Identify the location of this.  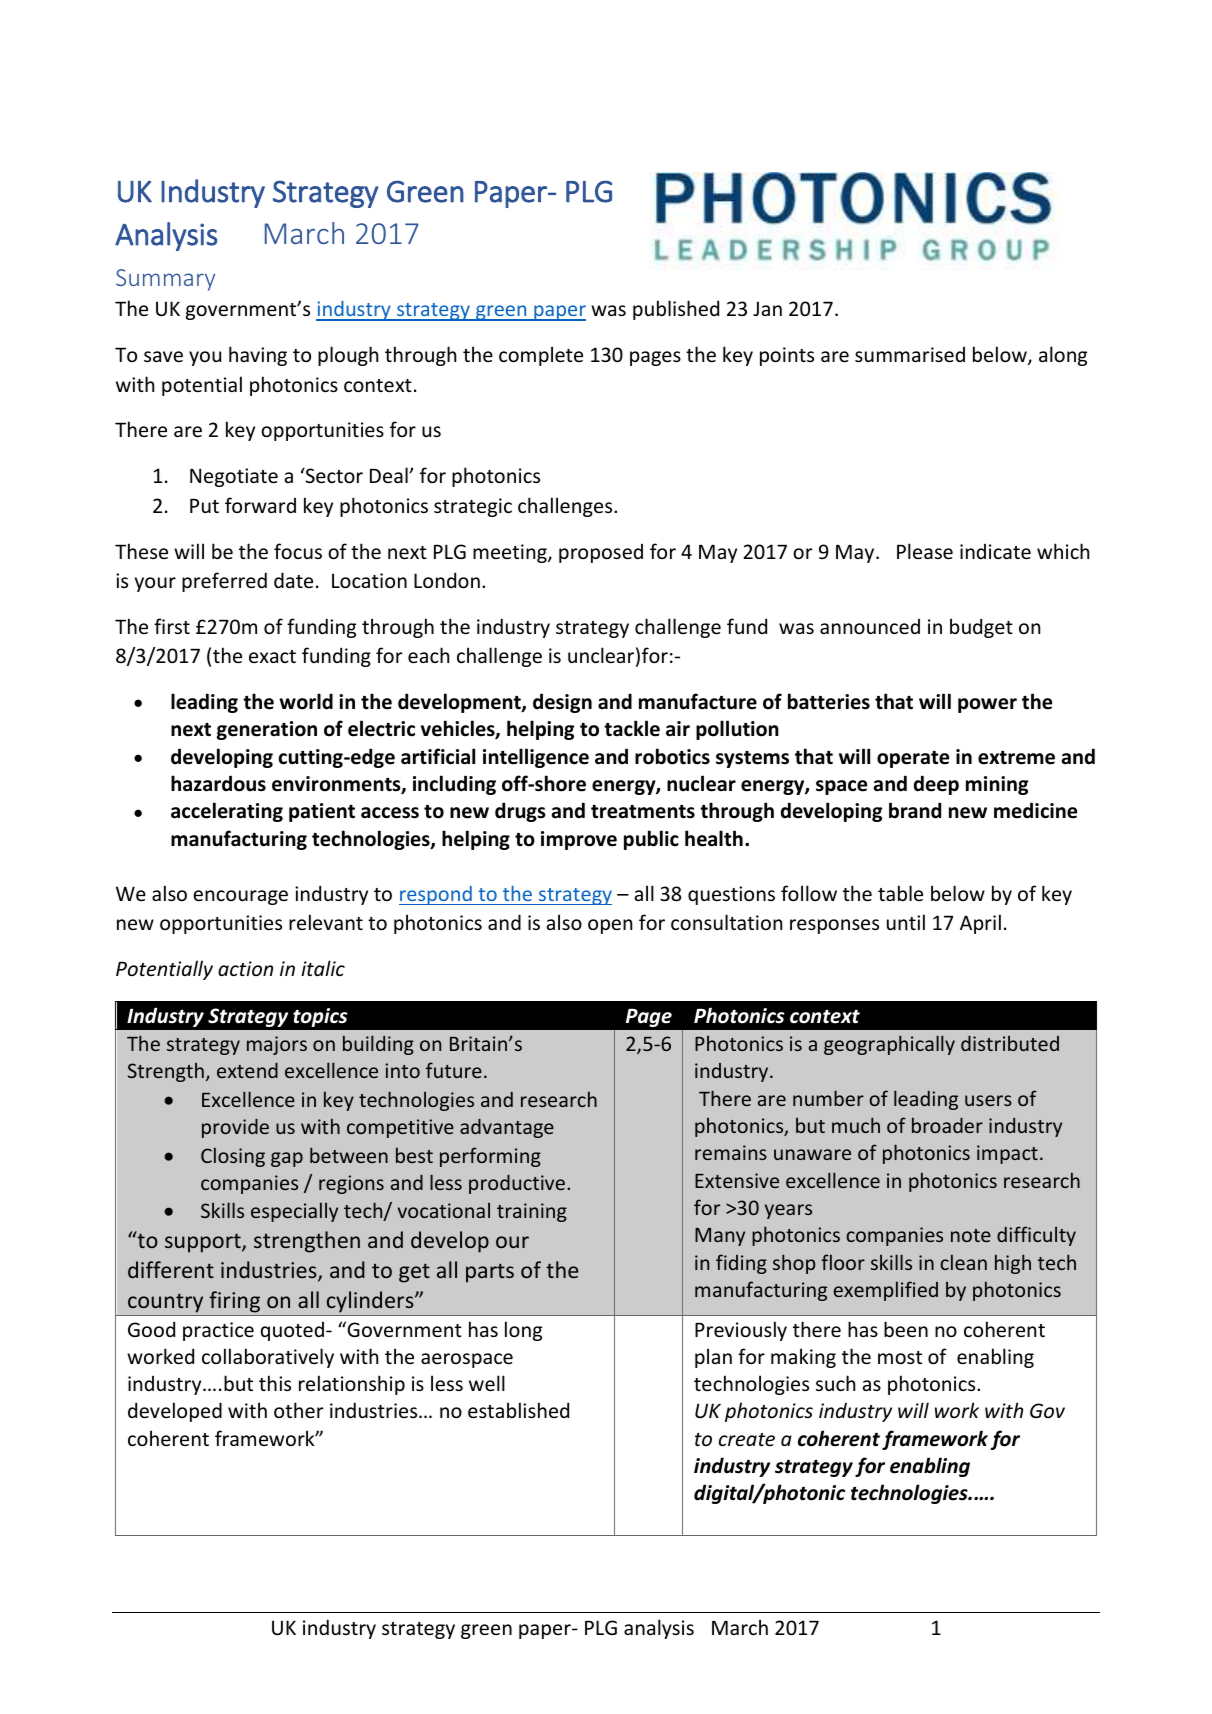
(275, 1383).
